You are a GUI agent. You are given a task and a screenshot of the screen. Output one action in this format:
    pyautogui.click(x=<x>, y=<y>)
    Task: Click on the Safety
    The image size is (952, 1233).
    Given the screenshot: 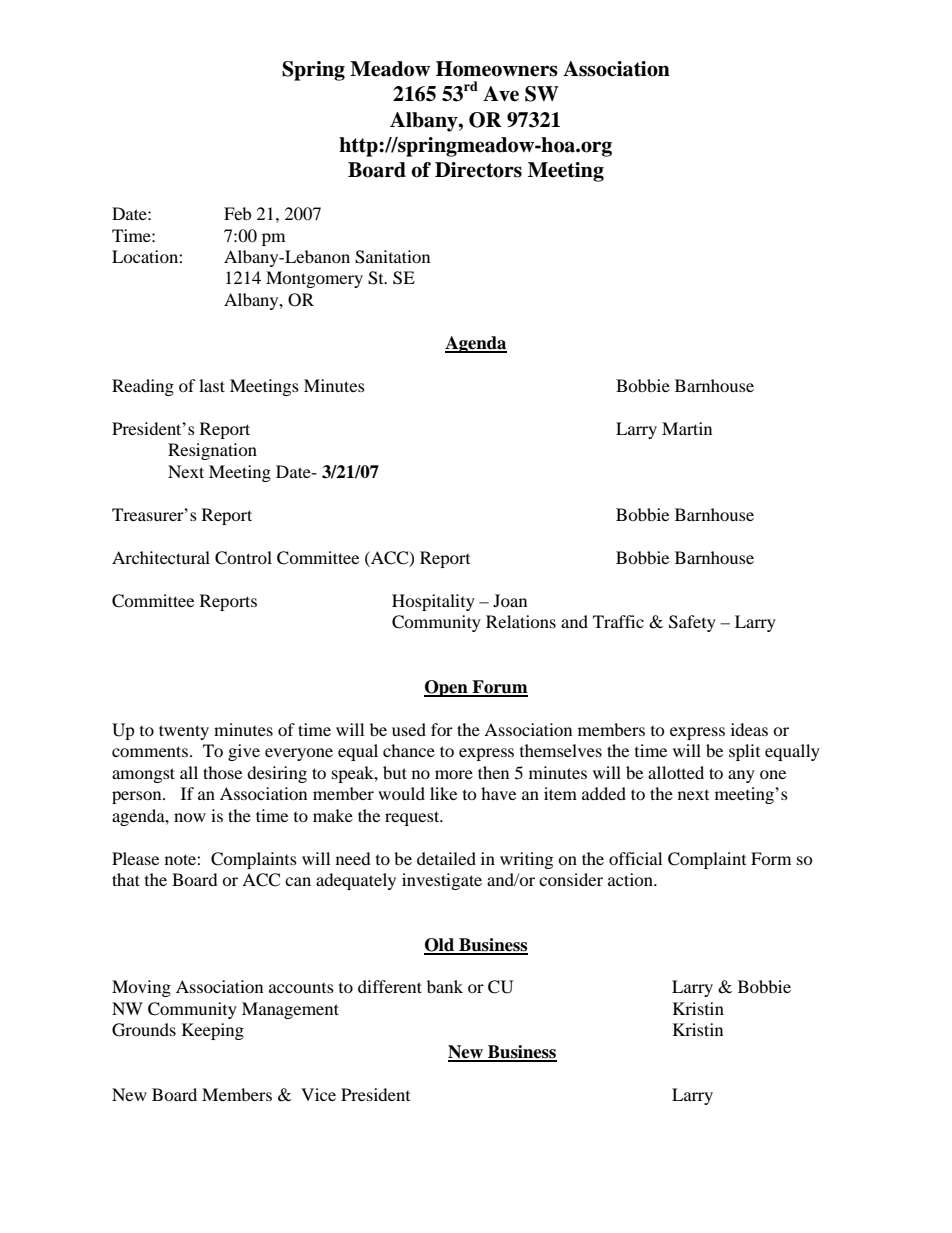 What is the action you would take?
    pyautogui.click(x=692, y=623)
